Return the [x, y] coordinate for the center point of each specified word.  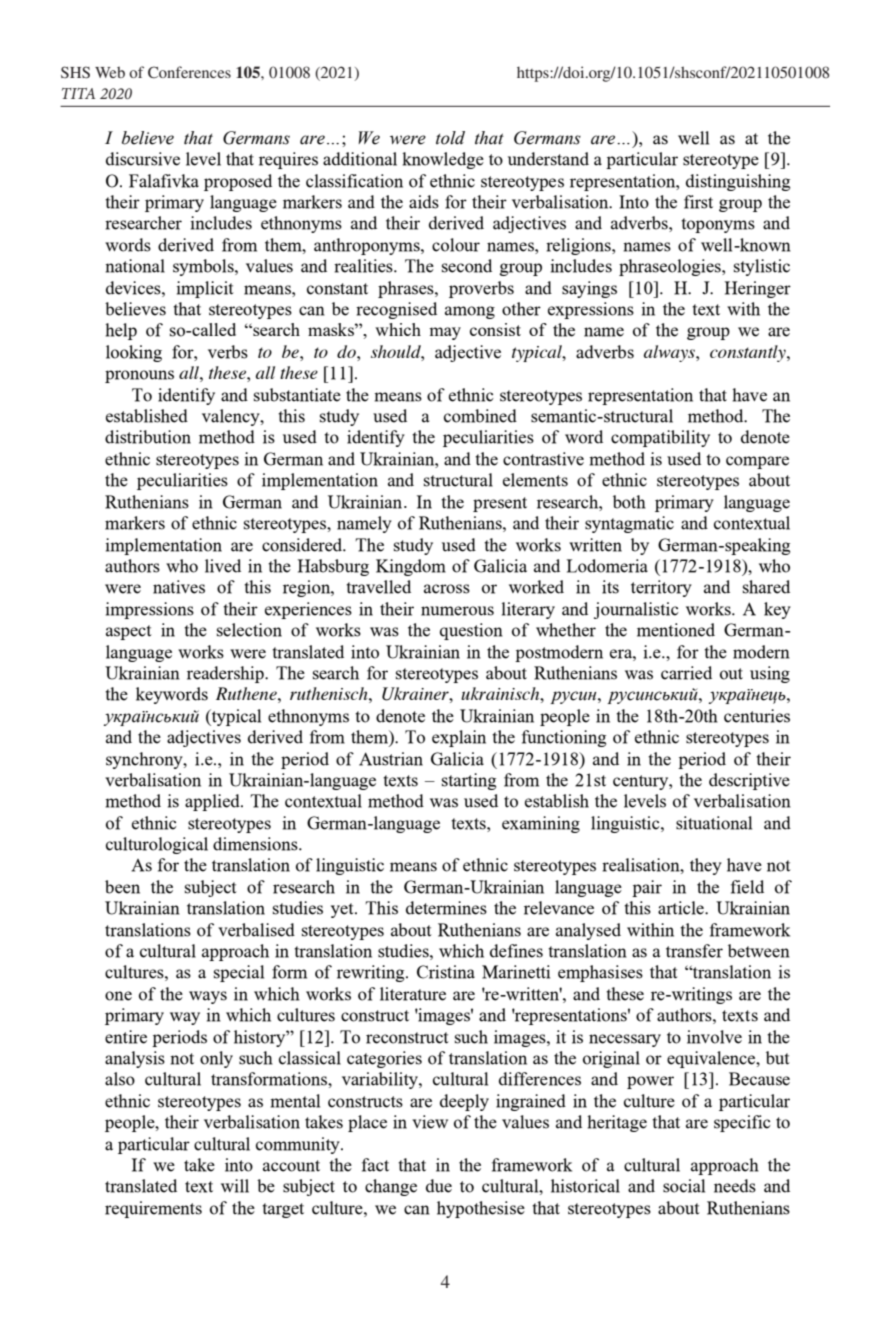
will [235, 1186]
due [439, 1186]
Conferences [189, 72]
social [684, 1186]
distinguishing [738, 182]
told [450, 138]
